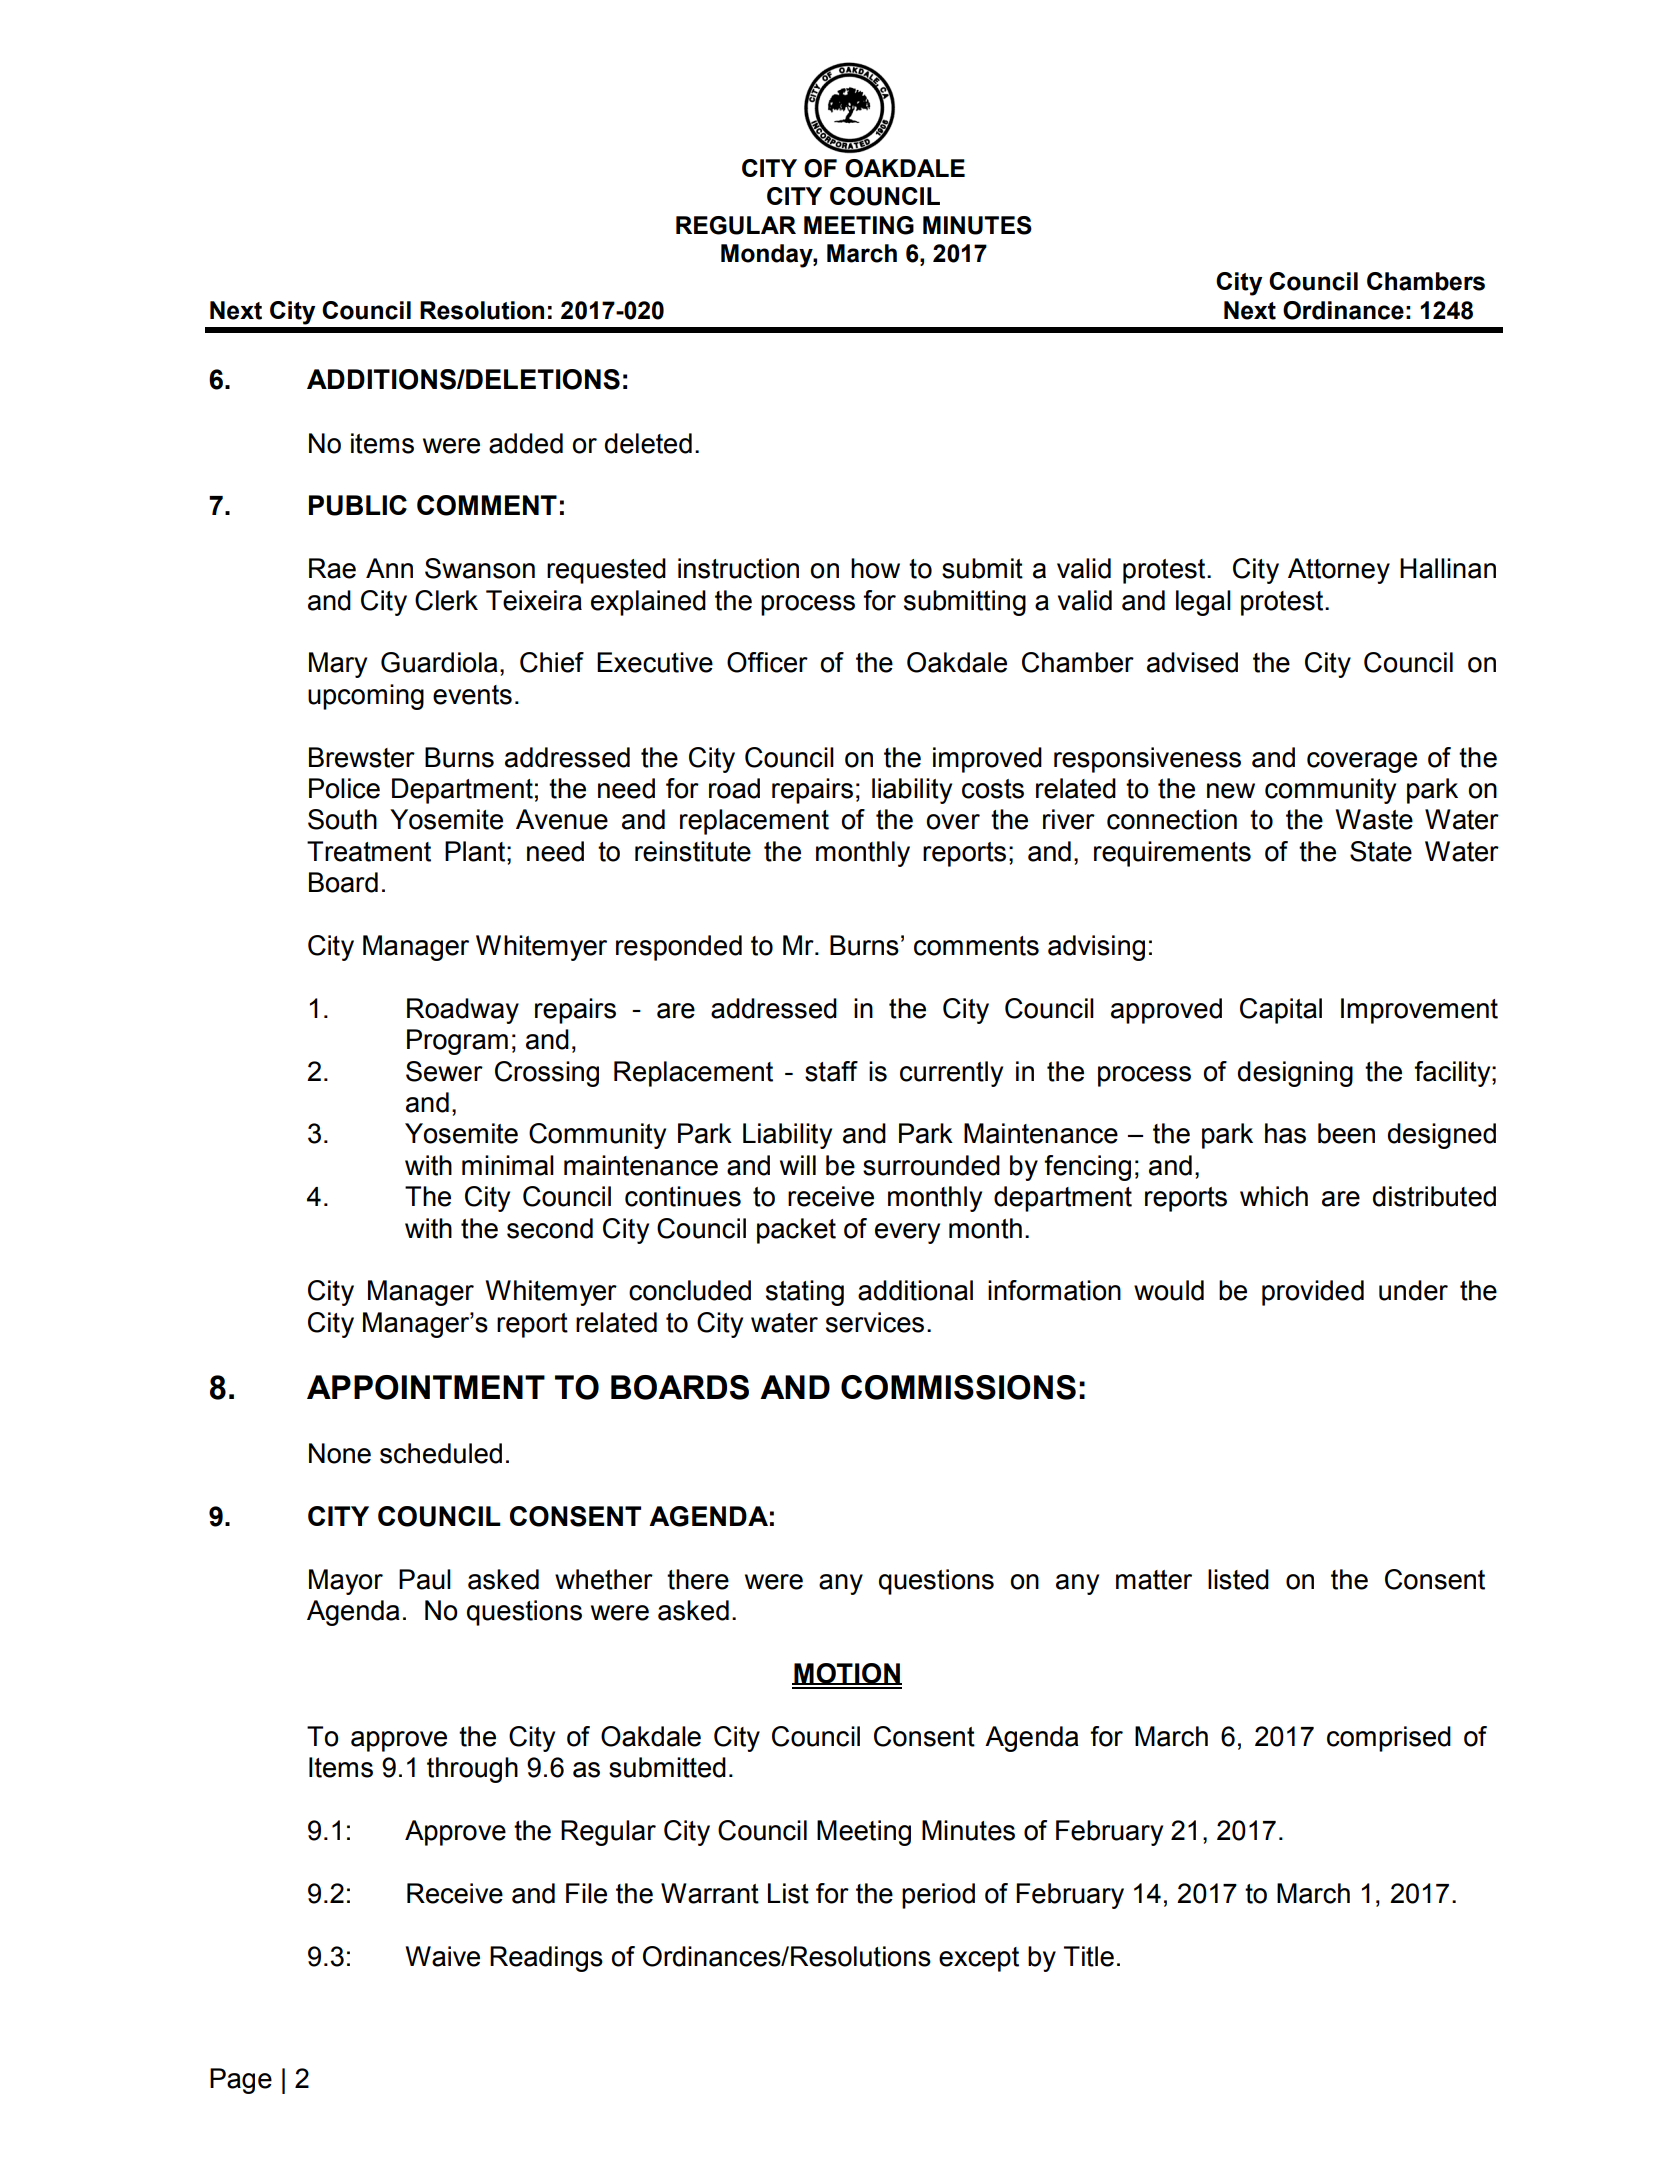 Image resolution: width=1670 pixels, height=2162 pixels. I want to click on PUBLIC, so click(358, 505).
